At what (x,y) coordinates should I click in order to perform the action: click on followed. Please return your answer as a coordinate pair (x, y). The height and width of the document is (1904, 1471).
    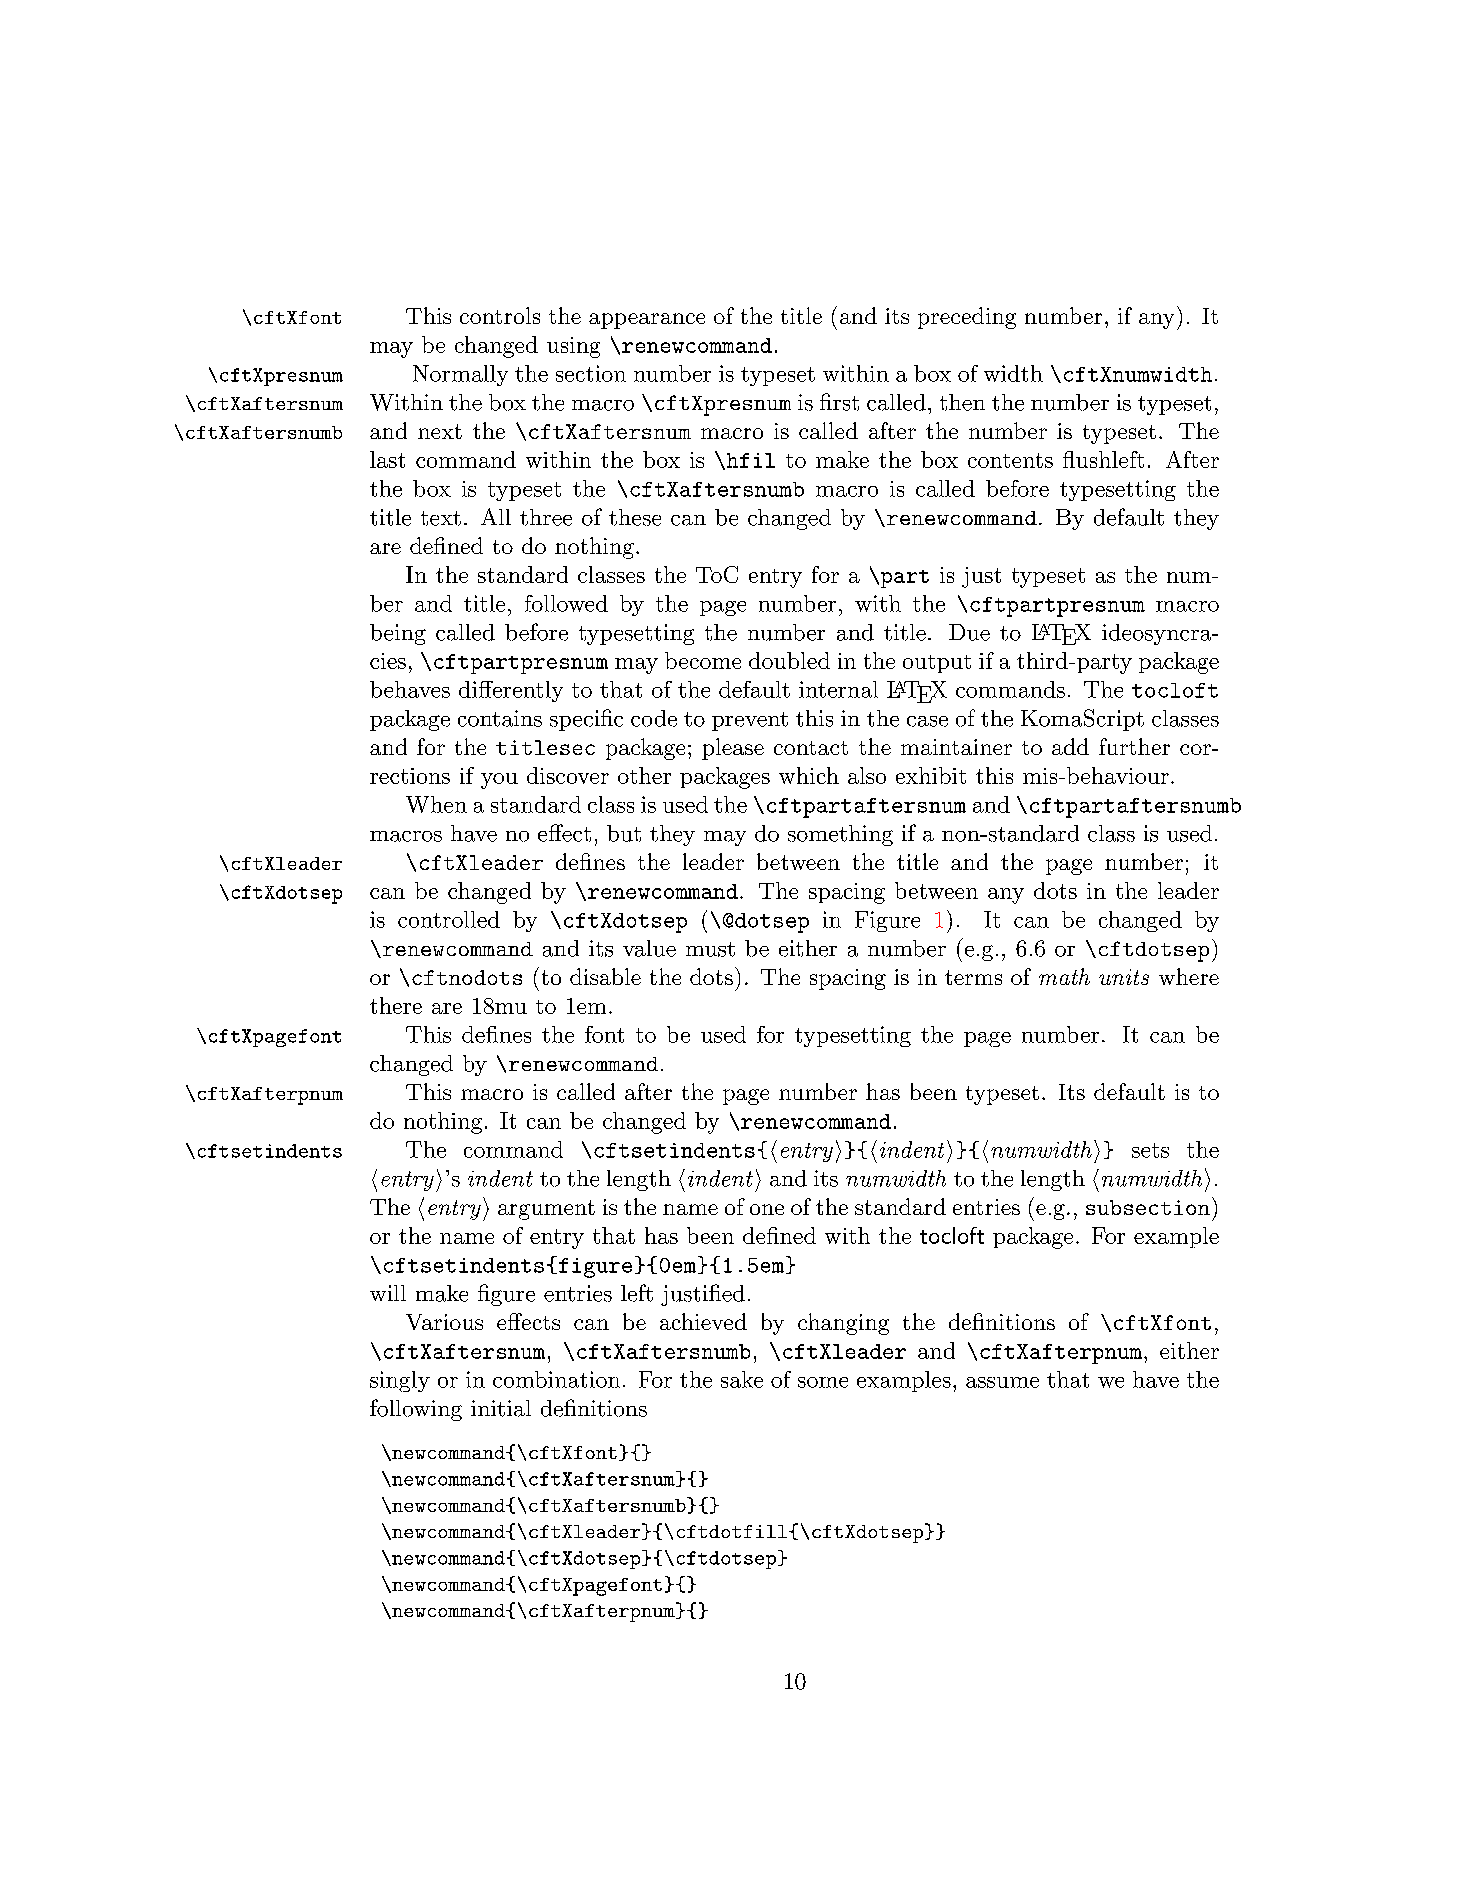
    Looking at the image, I should click on (566, 603).
